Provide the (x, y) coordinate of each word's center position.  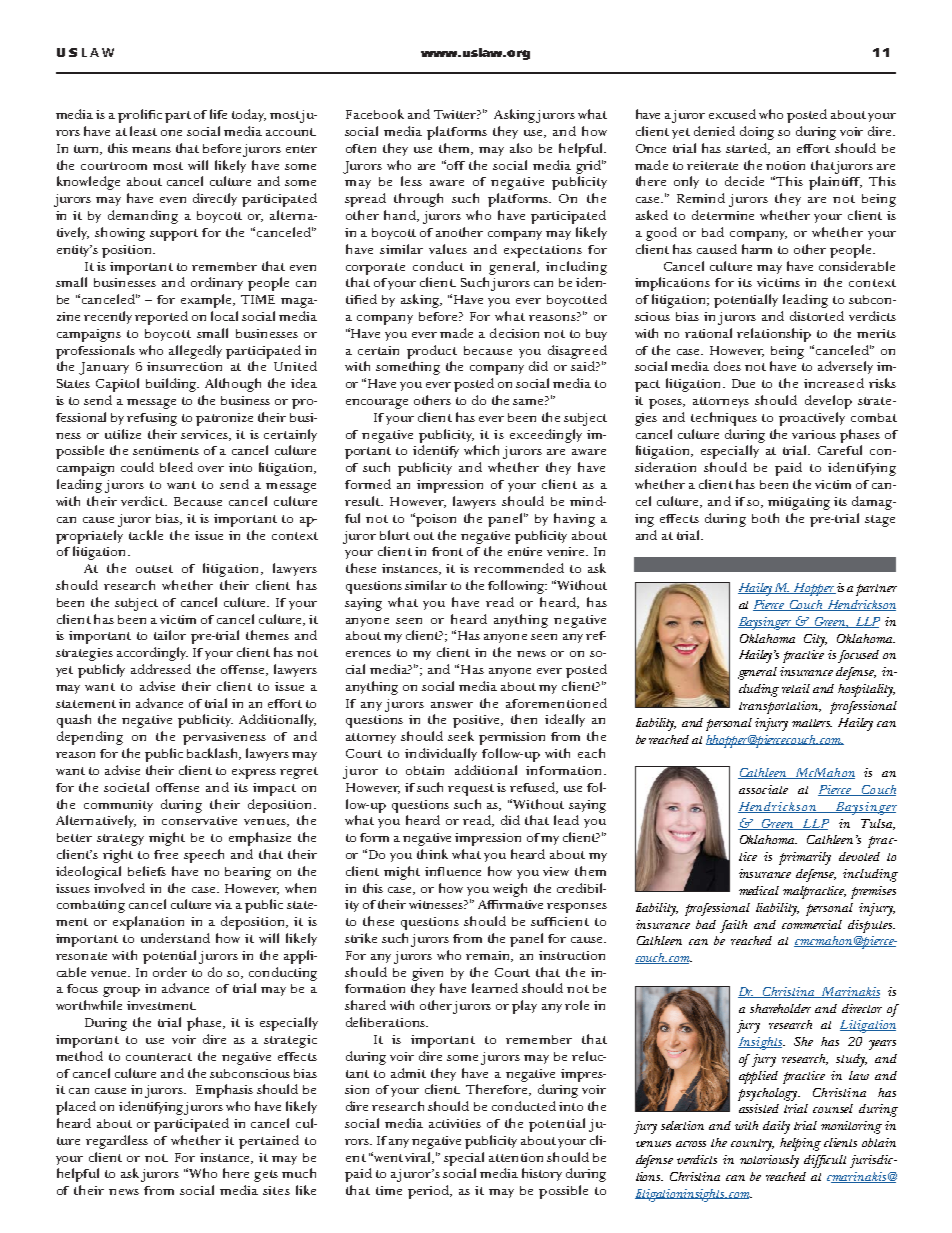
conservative (199, 820)
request (471, 790)
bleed (176, 467)
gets (266, 1176)
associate (763, 789)
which (481, 450)
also (521, 148)
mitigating (799, 503)
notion (785, 165)
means (151, 150)
